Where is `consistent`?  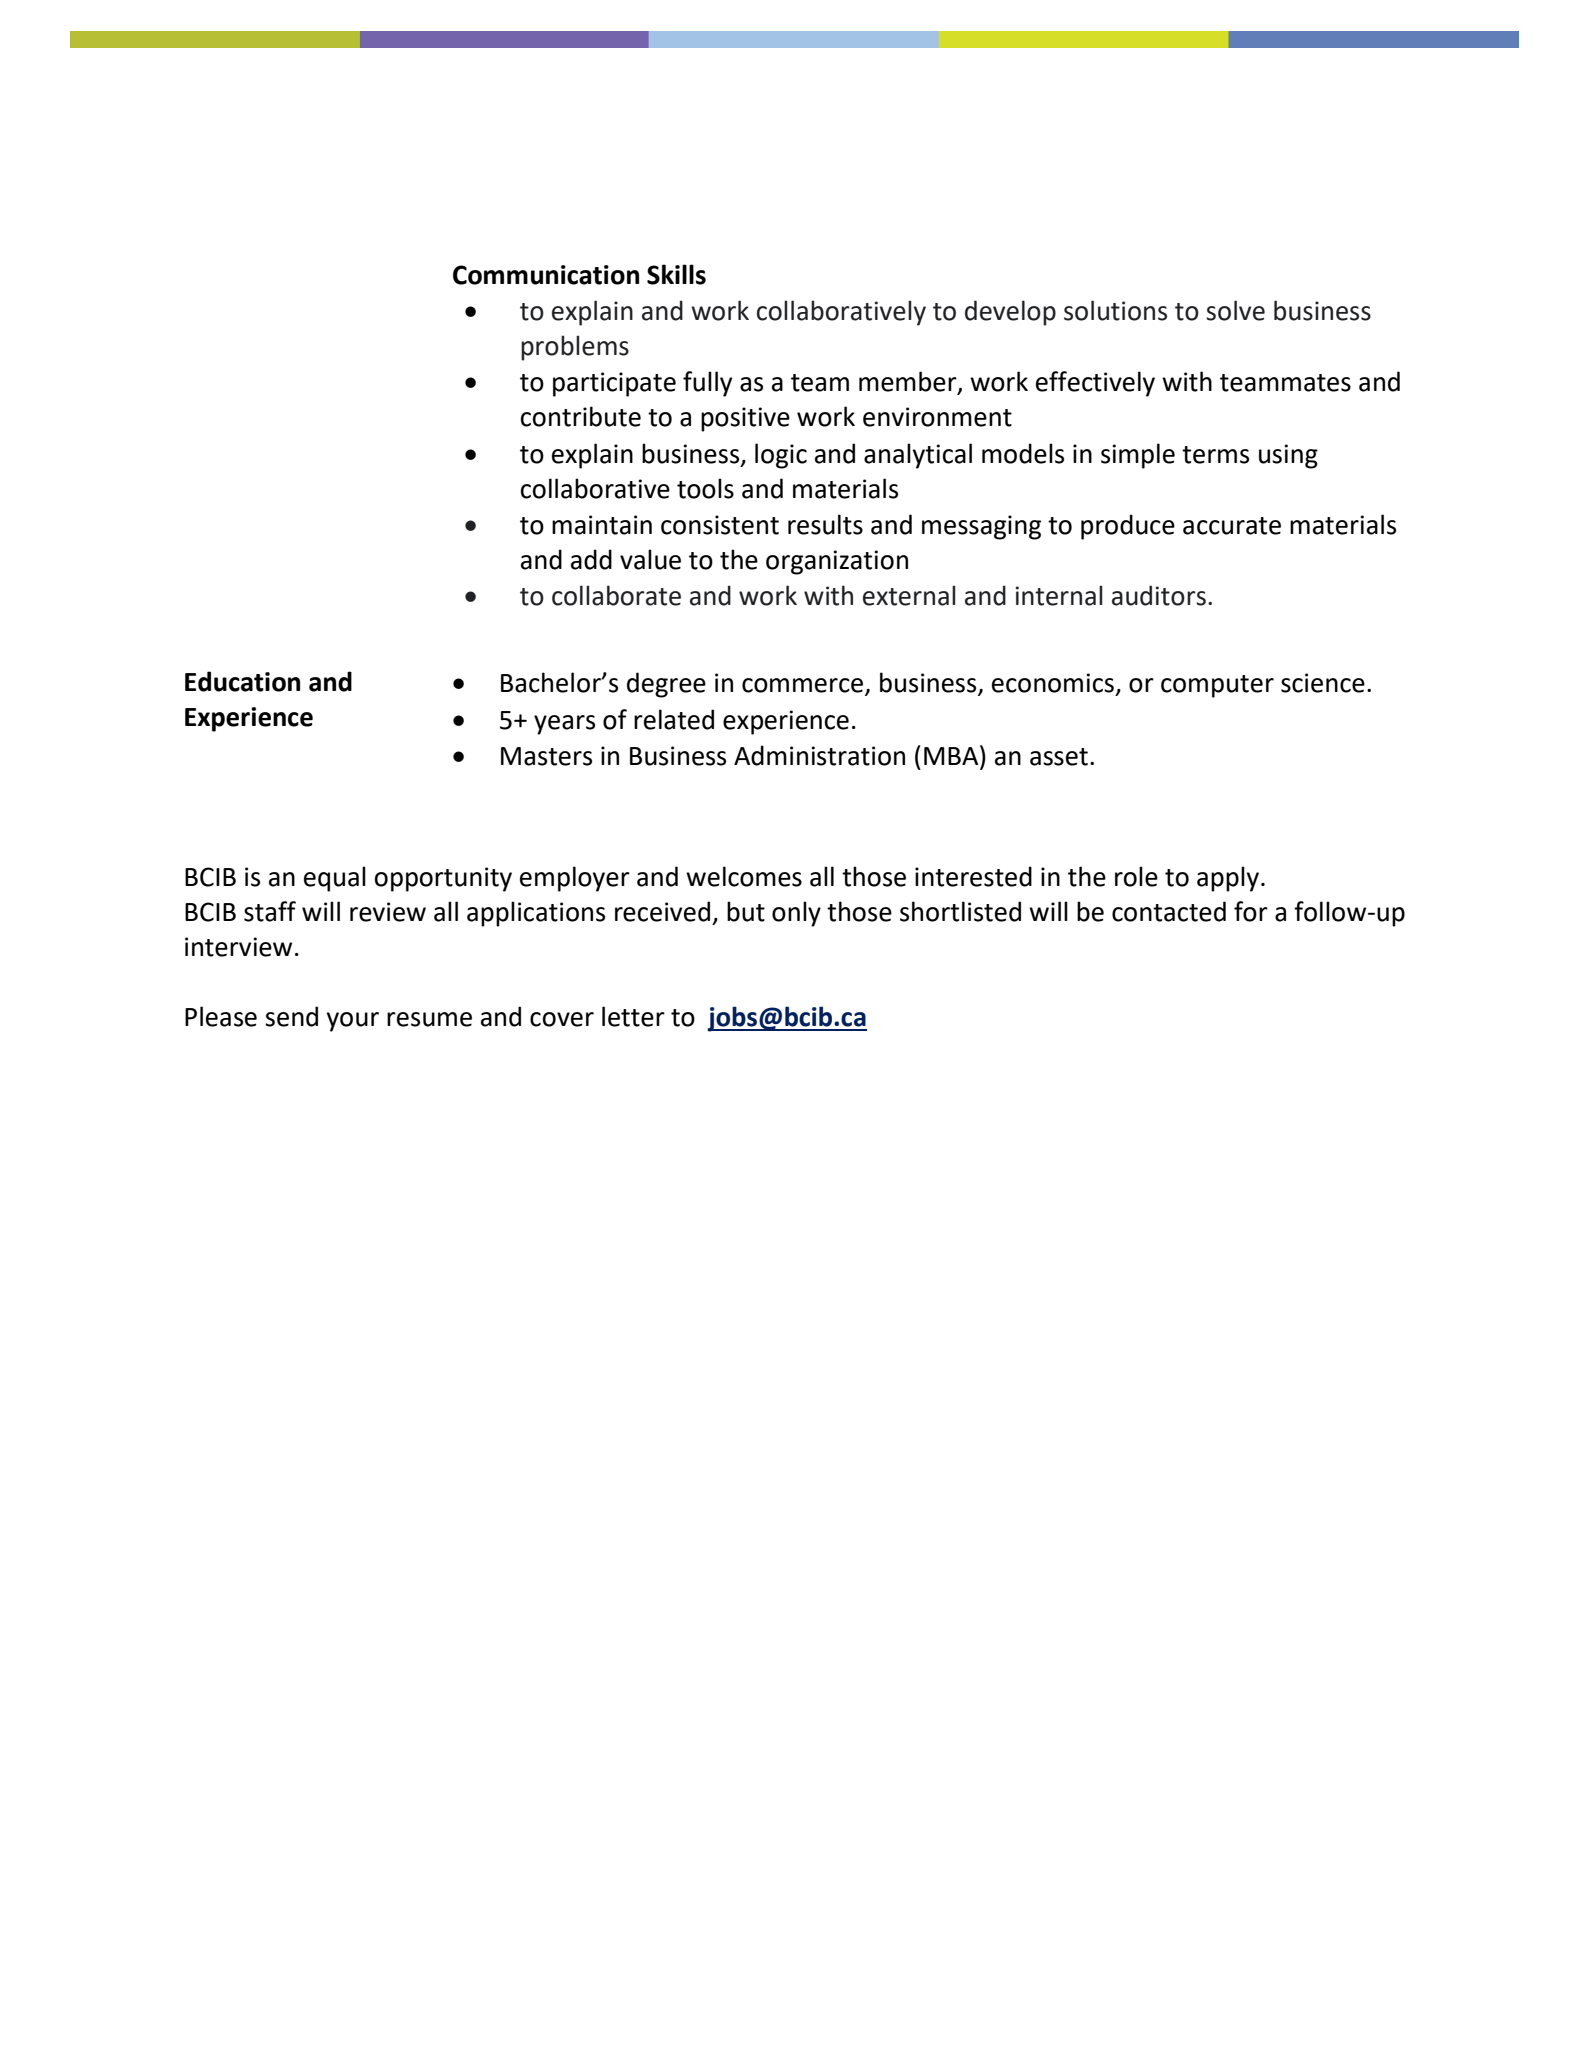
consistent is located at coordinates (720, 525).
